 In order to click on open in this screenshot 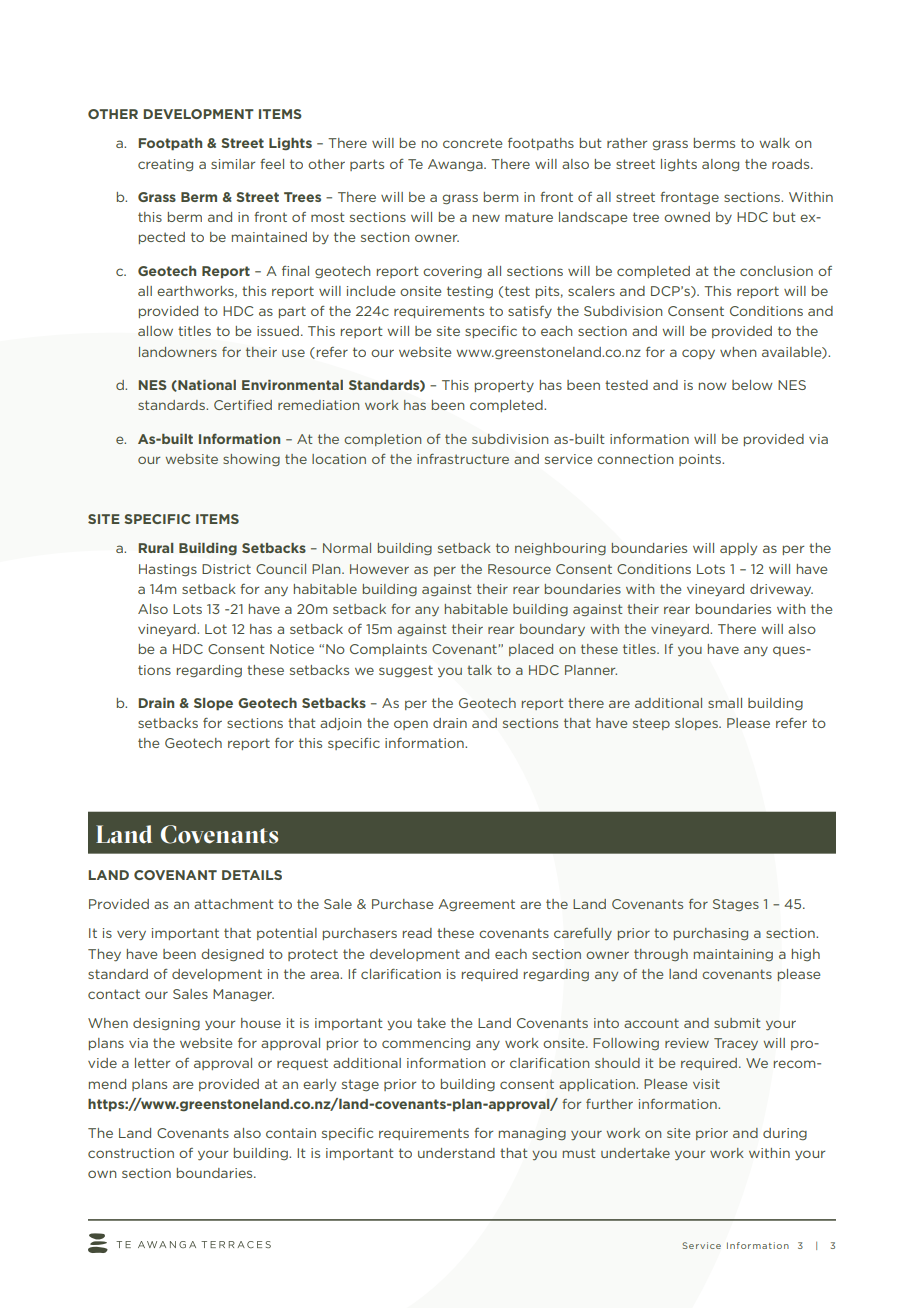, I will do `click(411, 725)`.
